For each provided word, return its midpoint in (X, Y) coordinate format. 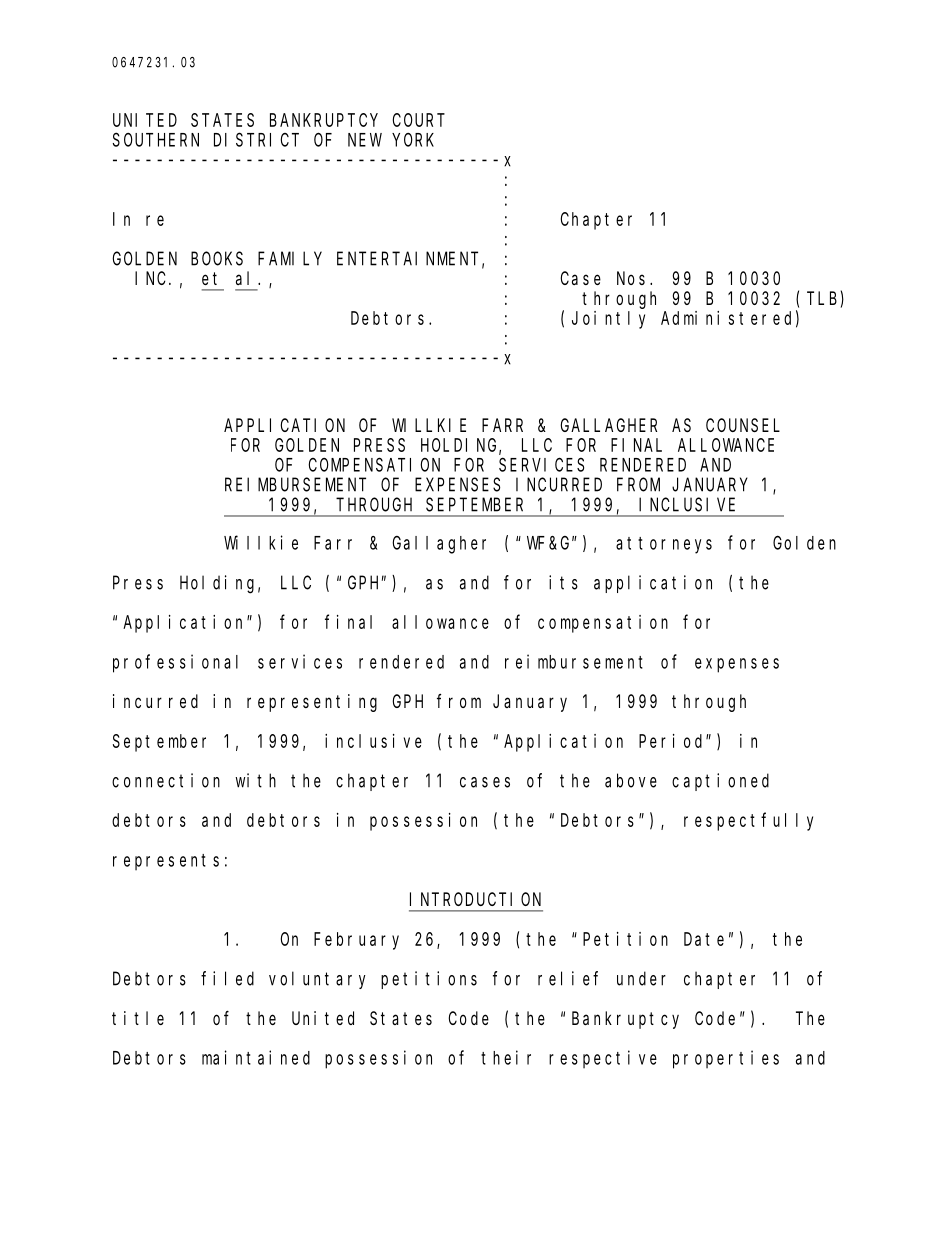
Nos (634, 278)
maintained (256, 1057)
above (631, 780)
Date (704, 939)
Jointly (608, 320)
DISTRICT (256, 140)
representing (312, 703)
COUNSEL (743, 425)
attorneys (664, 545)
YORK (413, 140)
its (563, 582)
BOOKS (217, 259)
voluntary (317, 980)
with (255, 780)
